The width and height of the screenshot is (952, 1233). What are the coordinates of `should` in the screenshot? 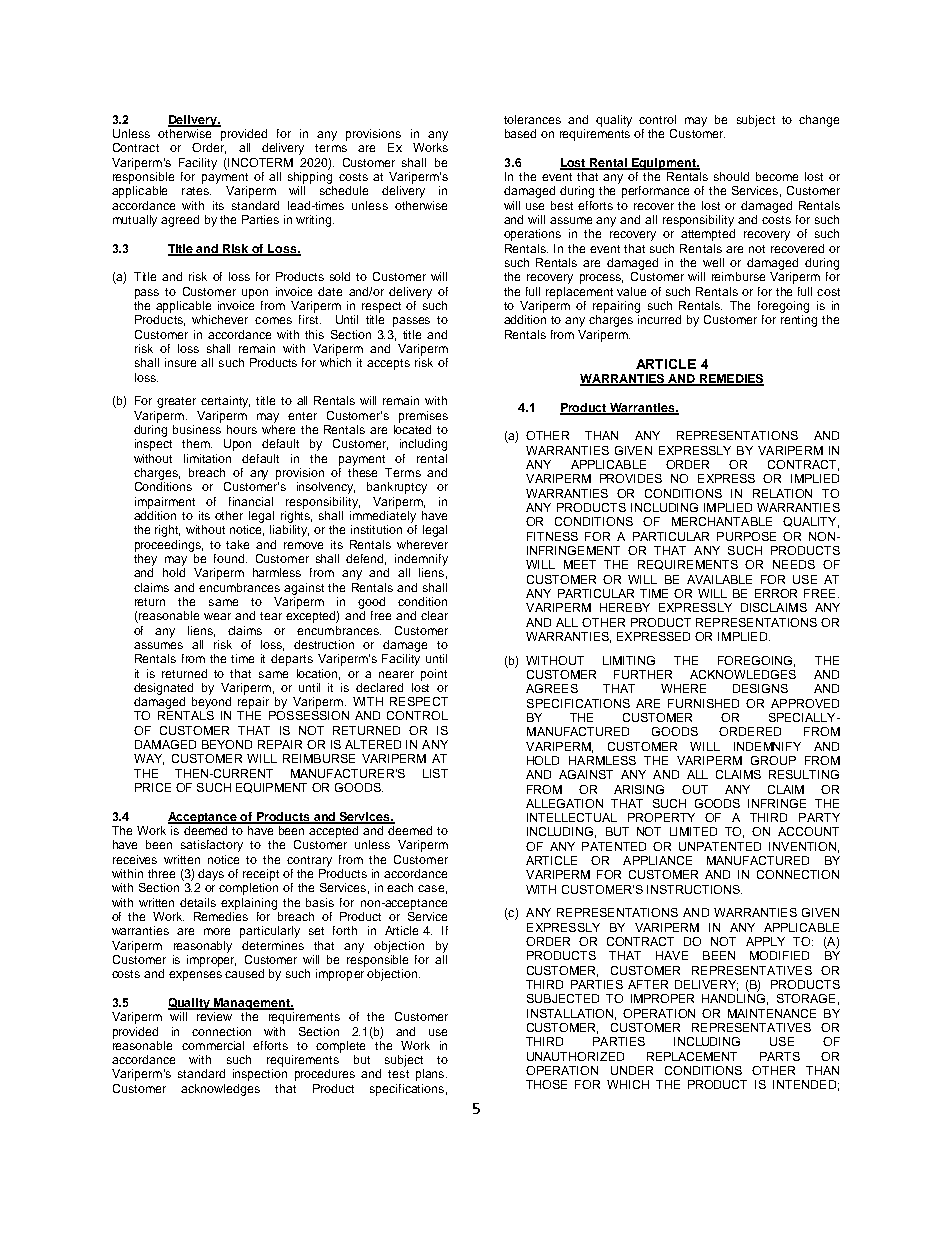 It's located at (731, 176).
